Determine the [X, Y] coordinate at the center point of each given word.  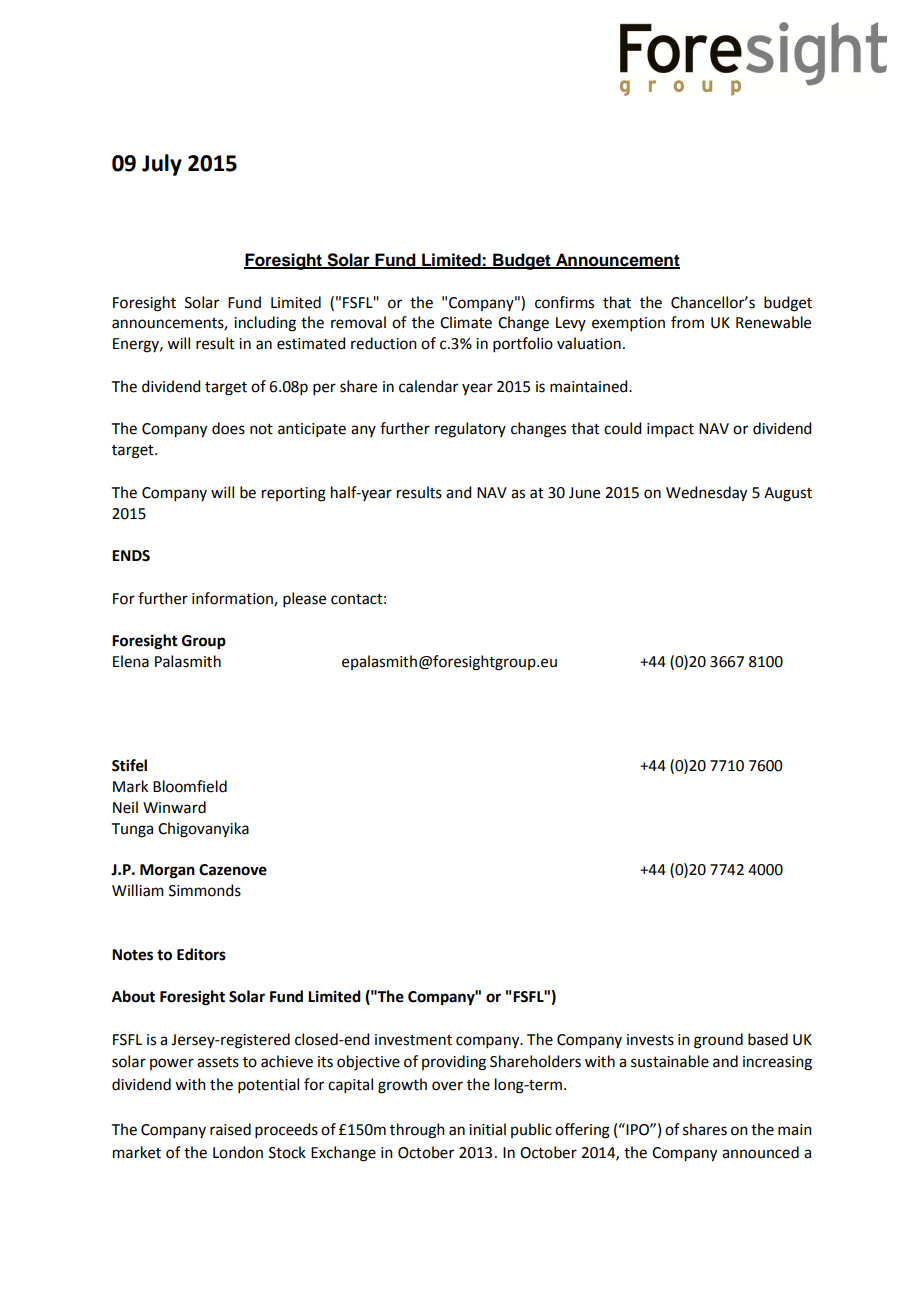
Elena [131, 661]
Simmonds [205, 890]
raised [230, 1129]
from [687, 322]
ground [718, 1041]
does [228, 428]
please [304, 599]
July [162, 165]
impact [670, 430]
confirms [564, 302]
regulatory [470, 430]
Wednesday [706, 494]
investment [413, 1040]
